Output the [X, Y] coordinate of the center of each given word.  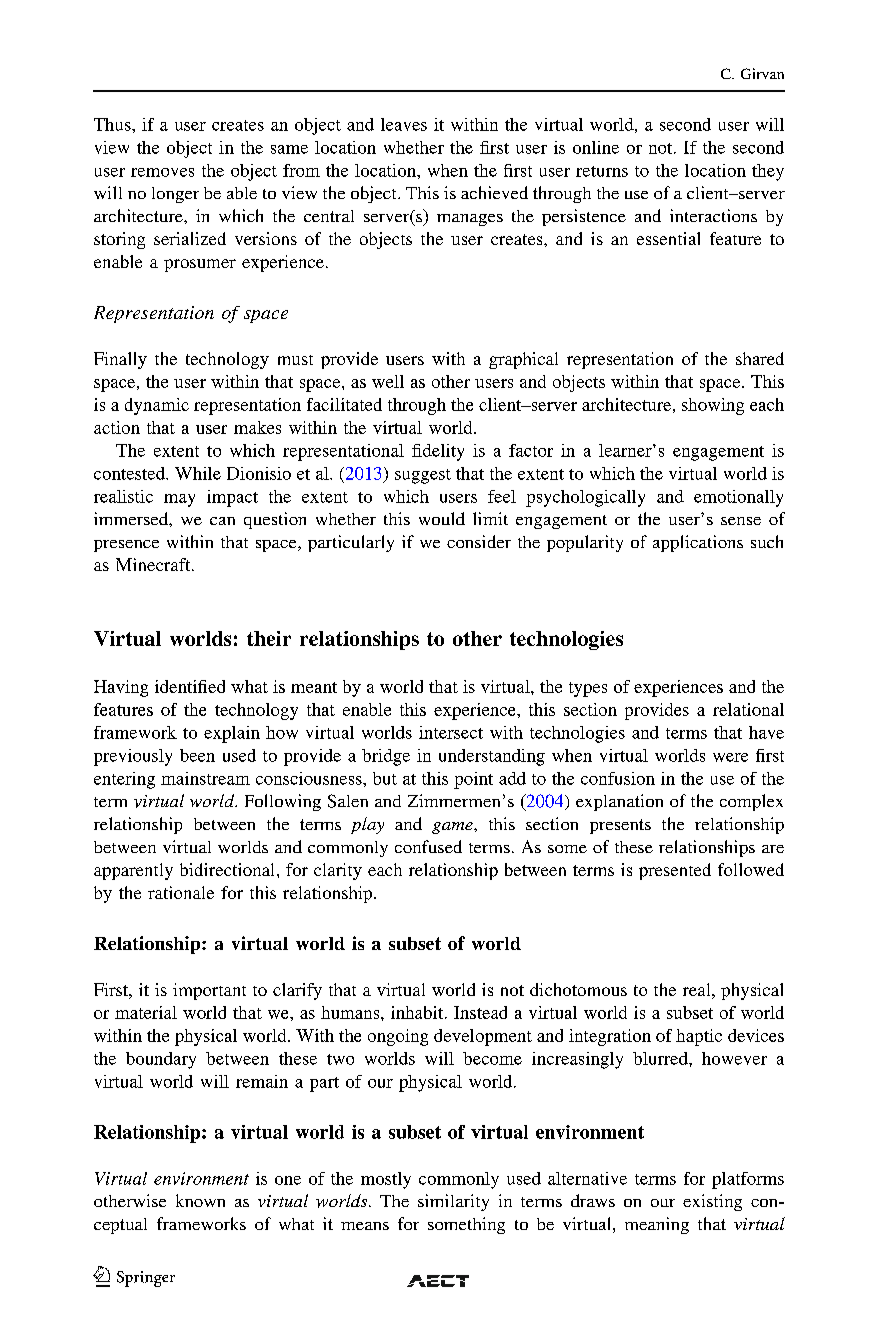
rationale [181, 892]
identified [190, 686]
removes [162, 172]
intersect [451, 732]
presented [675, 871]
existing [712, 1202]
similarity [453, 1202]
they [768, 172]
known [200, 1200]
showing [713, 406]
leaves [404, 124]
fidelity [438, 452]
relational [748, 709]
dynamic [157, 406]
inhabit [418, 1012]
